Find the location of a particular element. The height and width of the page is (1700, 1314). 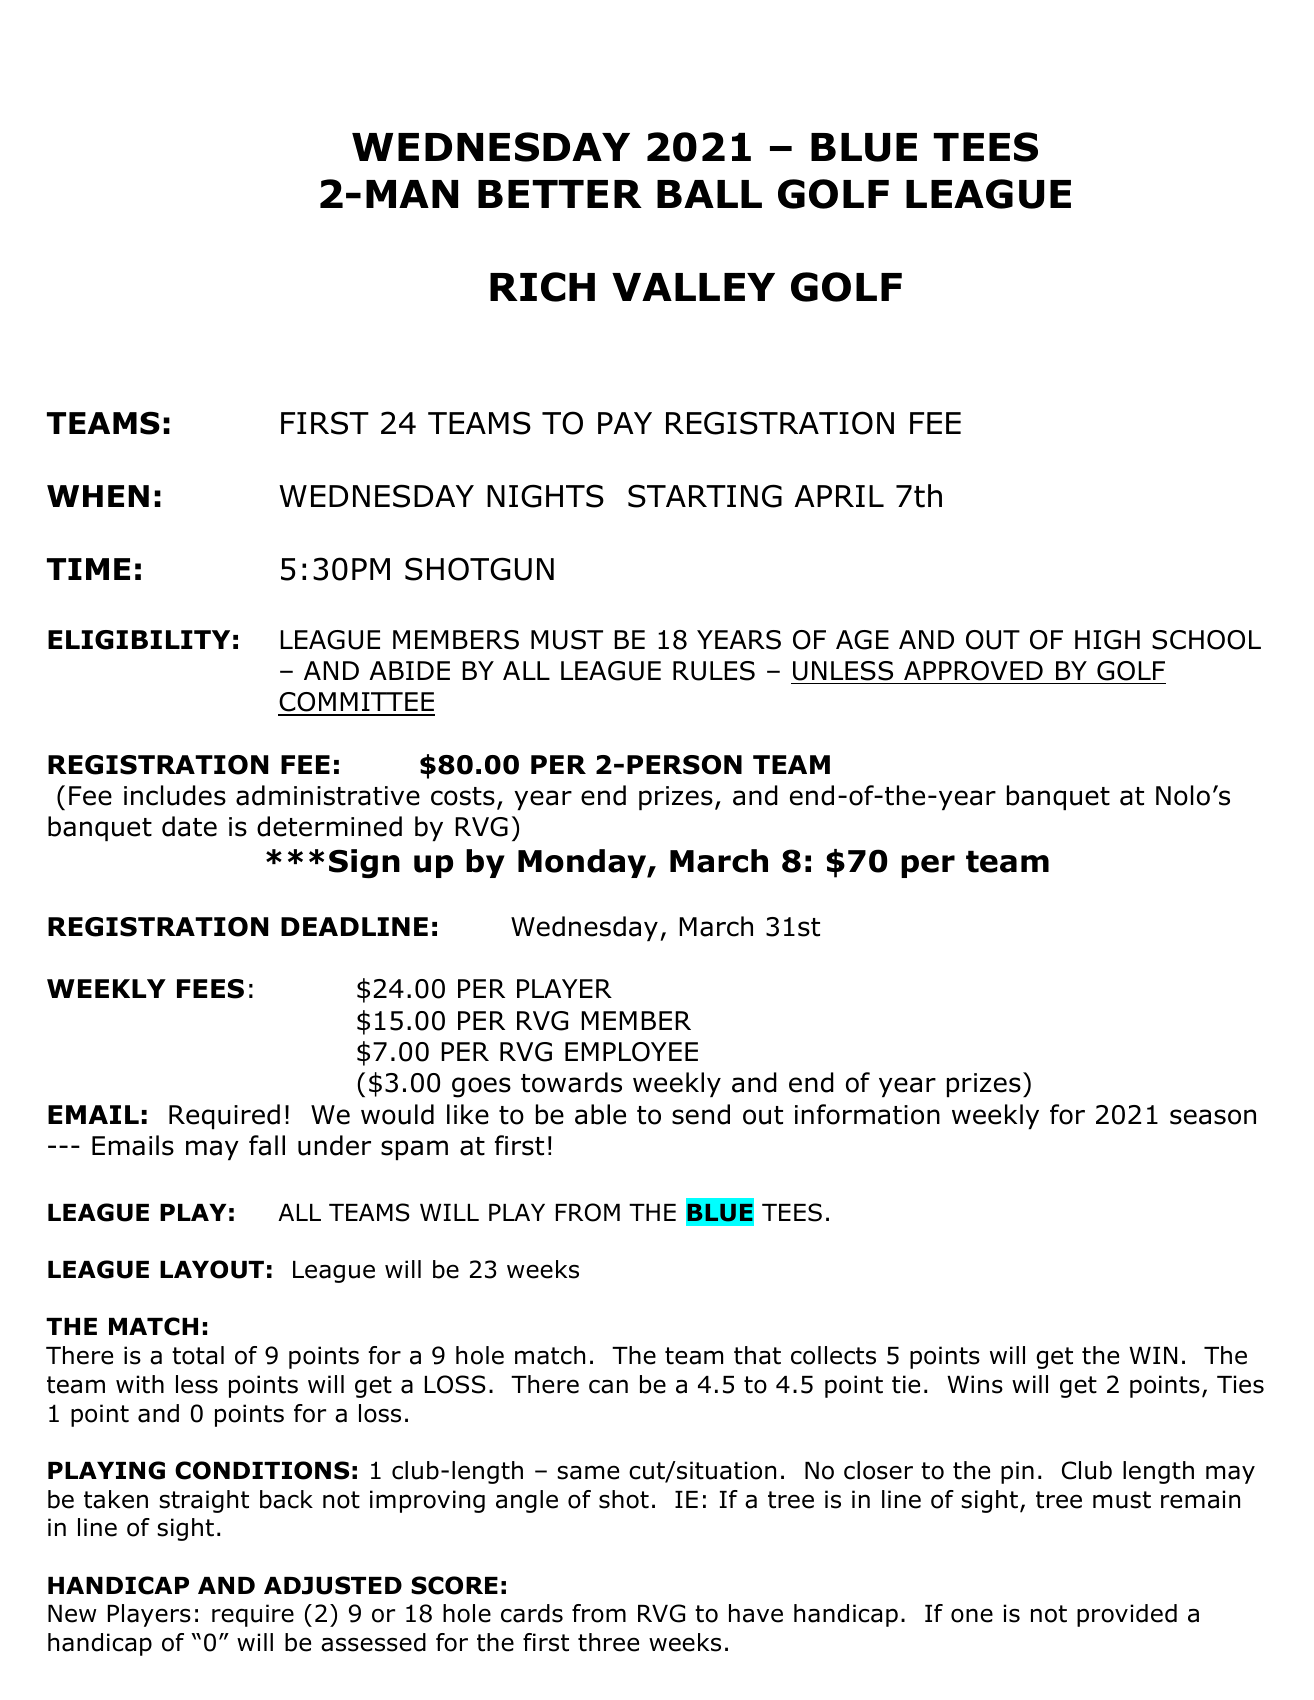

EMPLOYEE is located at coordinates (631, 1052).
